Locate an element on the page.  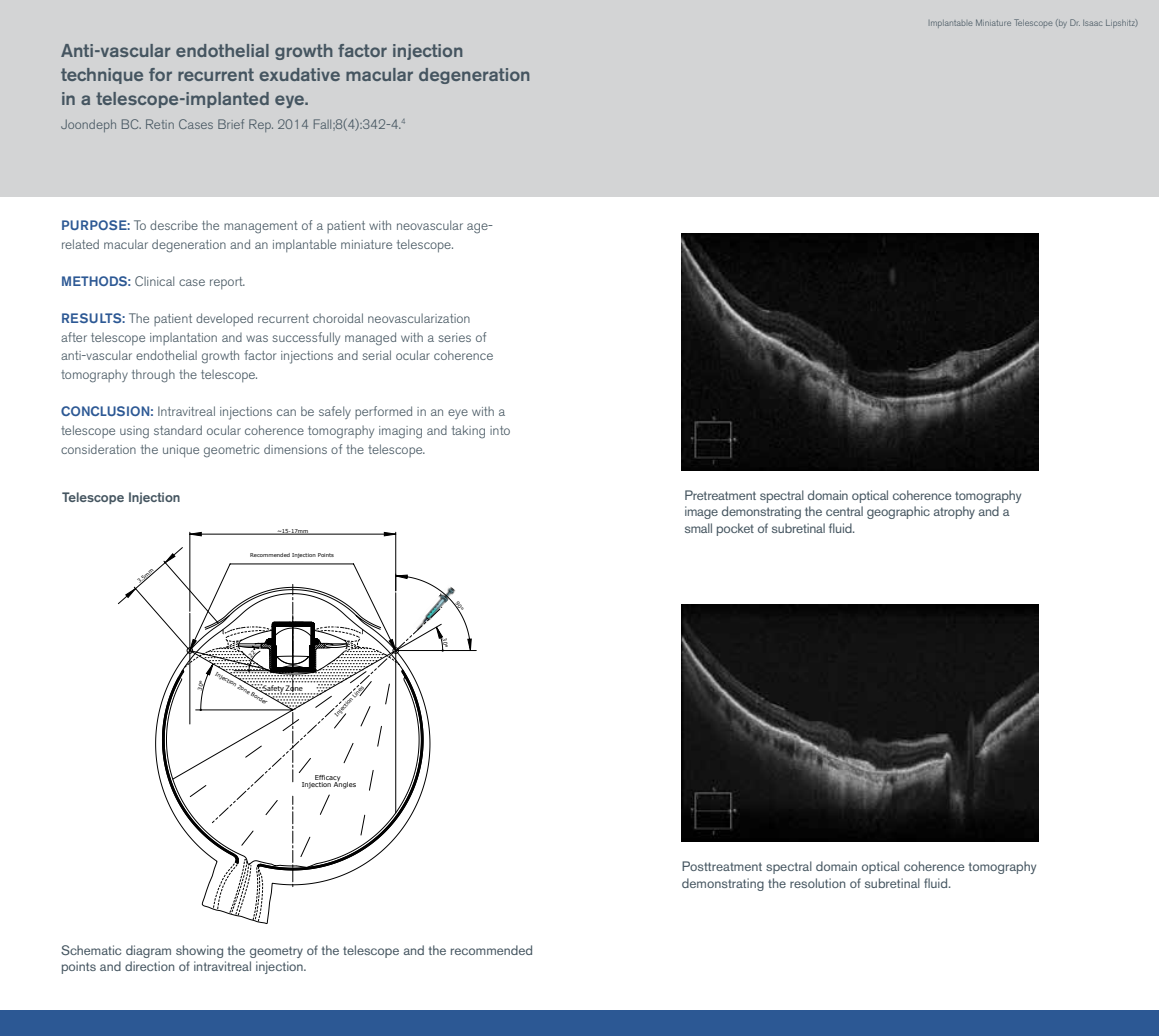
resolution is located at coordinates (817, 883).
